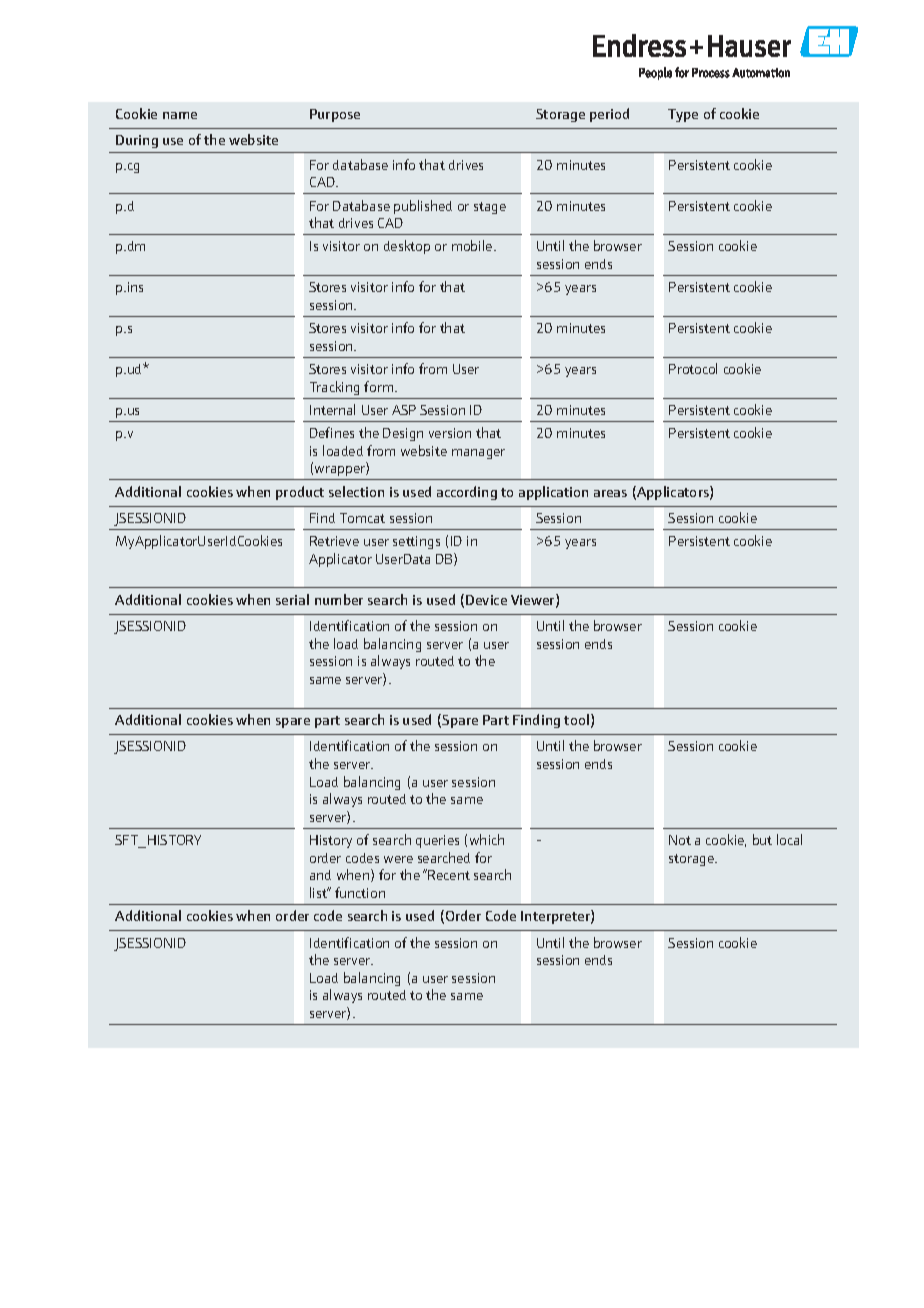 Image resolution: width=924 pixels, height=1308 pixels. What do you see at coordinates (180, 115) in the document?
I see `name` at bounding box center [180, 115].
